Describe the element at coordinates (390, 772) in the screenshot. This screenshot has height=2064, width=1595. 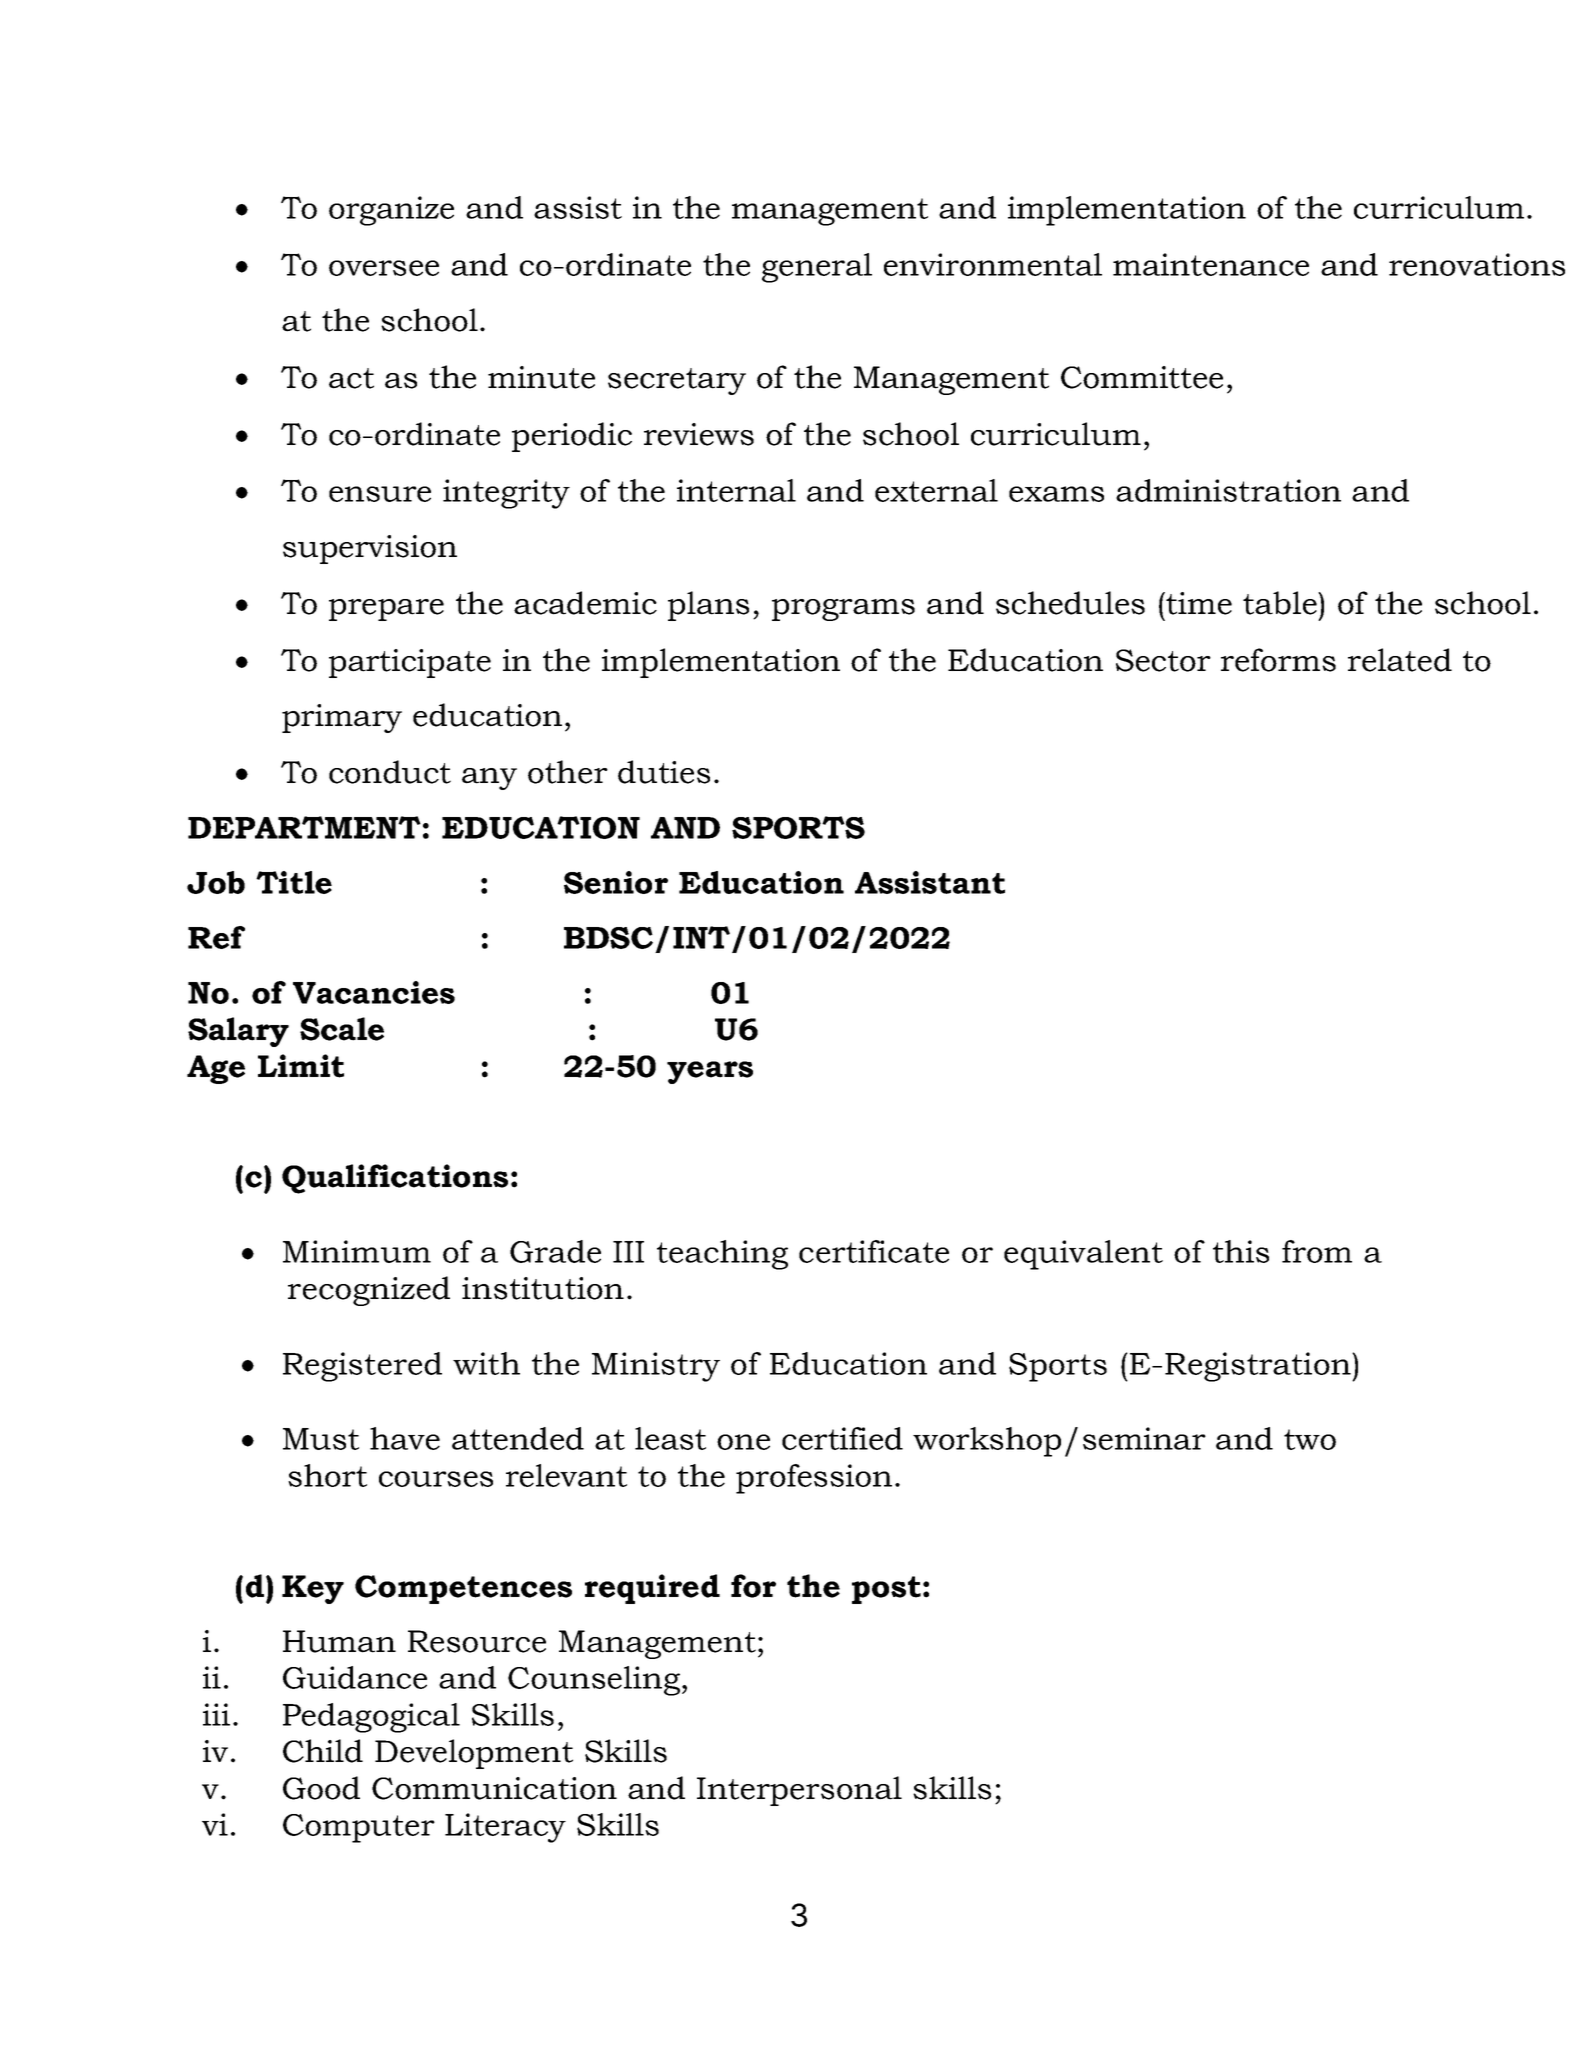
I see `conduct` at that location.
